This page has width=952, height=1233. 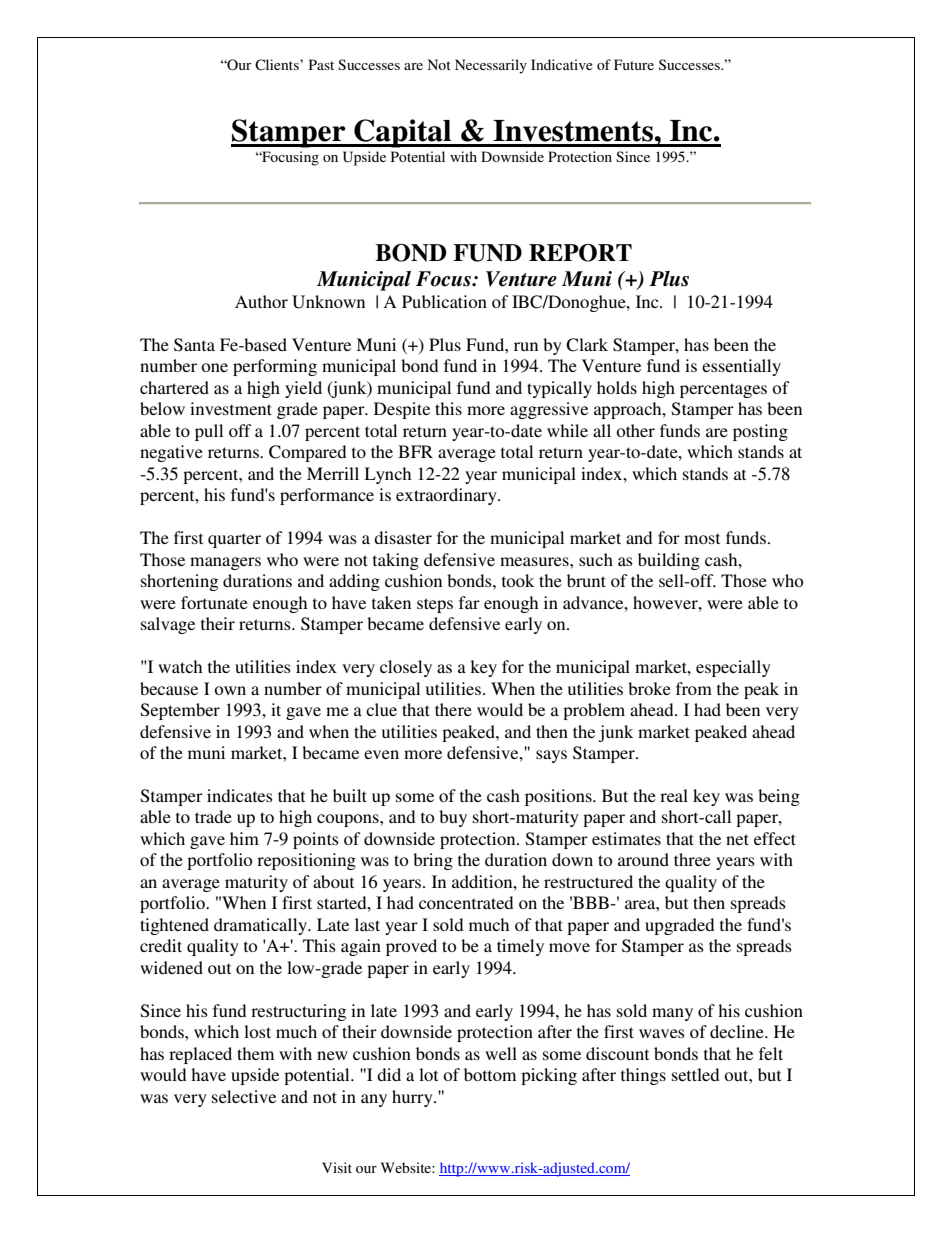 What do you see at coordinates (413, 1098) in the page?
I see `hurry` at bounding box center [413, 1098].
